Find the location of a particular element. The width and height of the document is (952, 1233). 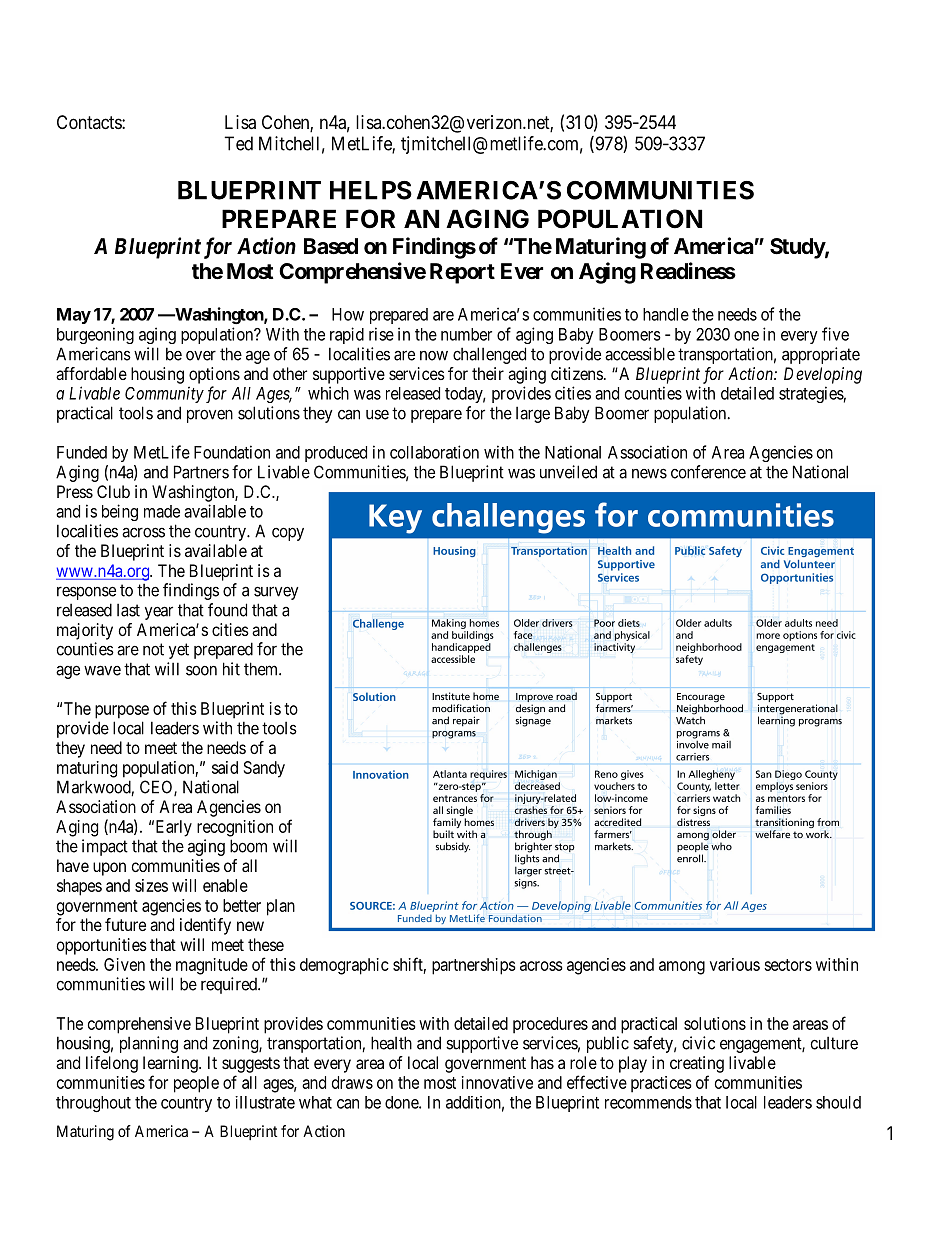

survey is located at coordinates (276, 593).
